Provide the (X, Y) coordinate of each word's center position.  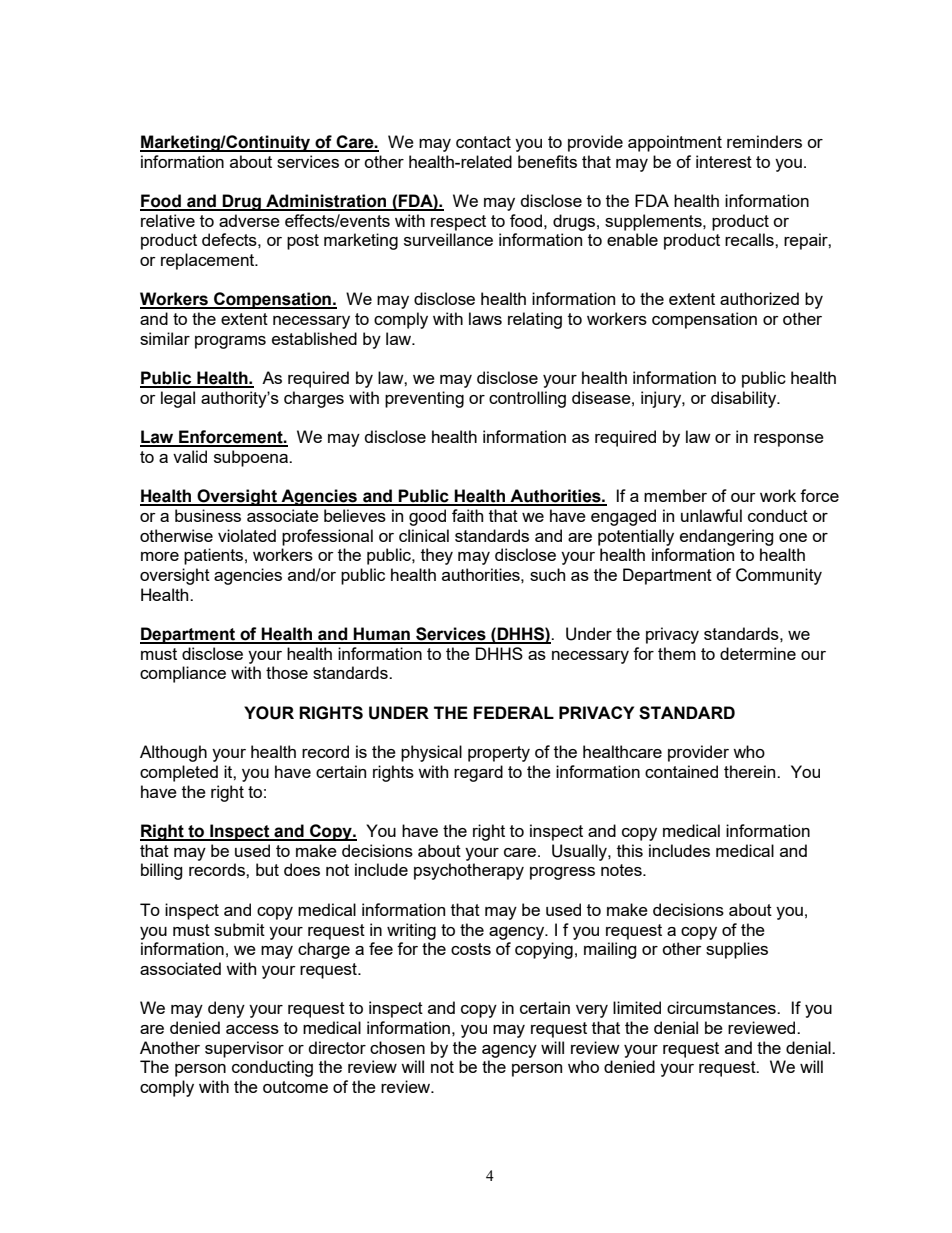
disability (745, 399)
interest (724, 161)
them (677, 653)
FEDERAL (513, 712)
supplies (737, 950)
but (267, 869)
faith (467, 515)
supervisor (244, 1049)
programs (230, 342)
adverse (249, 220)
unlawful (711, 515)
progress (562, 873)
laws (485, 318)
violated (247, 535)
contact (483, 142)
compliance (183, 674)
